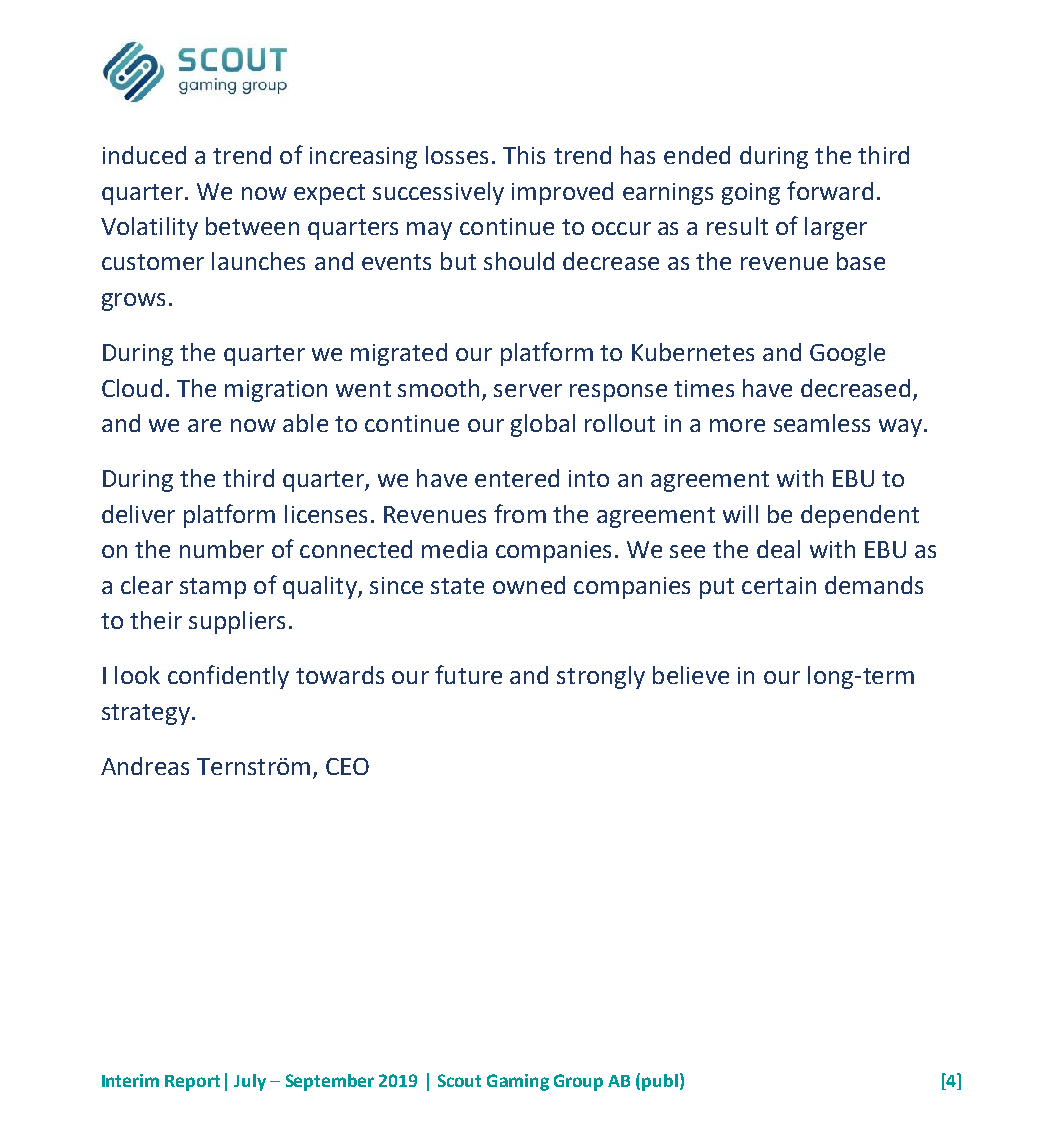  What do you see at coordinates (518, 1082) in the screenshot?
I see `Gaming` at bounding box center [518, 1082].
